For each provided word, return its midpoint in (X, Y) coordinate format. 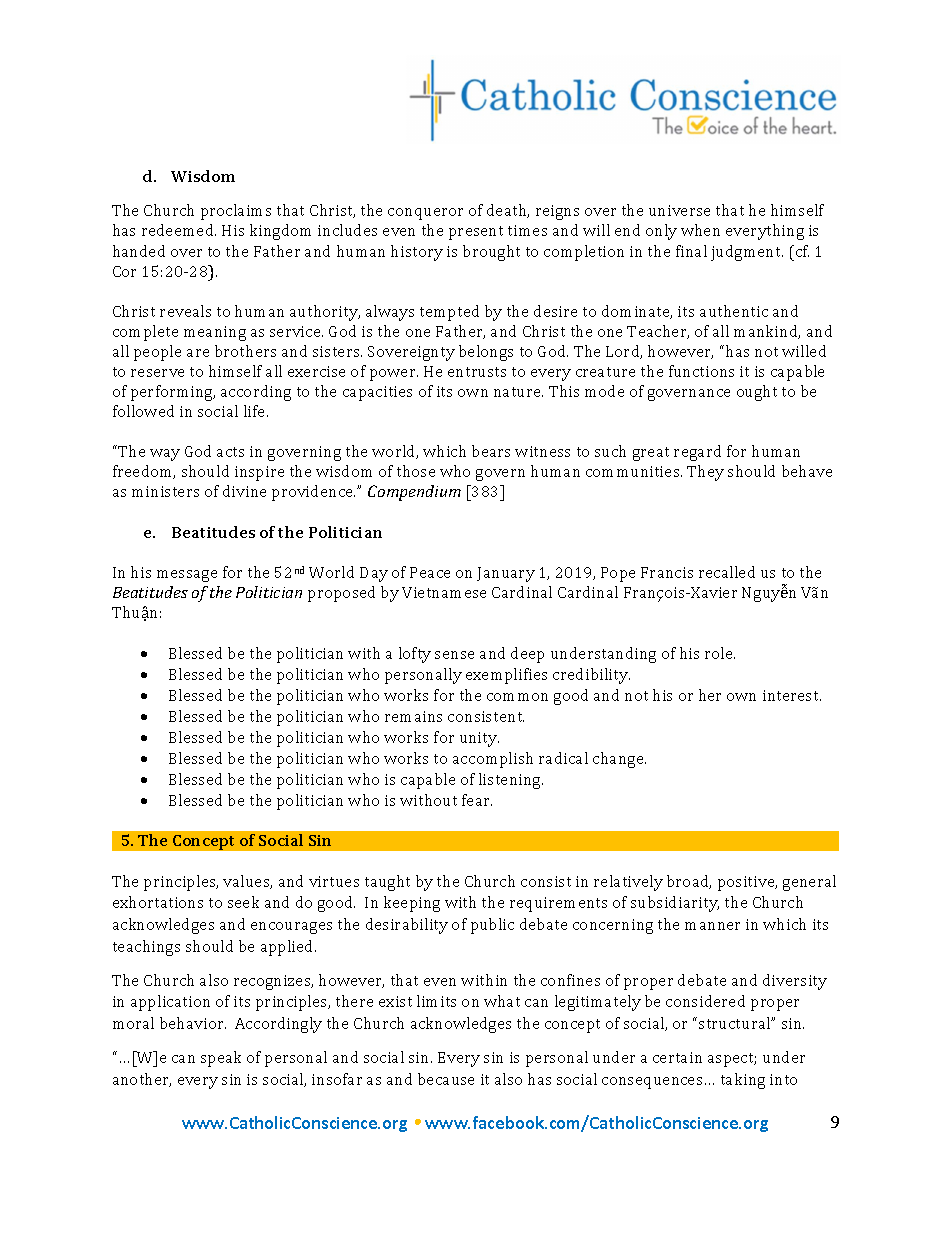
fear (477, 800)
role (720, 653)
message (187, 576)
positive (747, 883)
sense (454, 655)
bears (491, 451)
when (700, 230)
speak (221, 1059)
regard (697, 453)
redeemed (179, 230)
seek (243, 902)
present (476, 233)
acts (230, 452)
